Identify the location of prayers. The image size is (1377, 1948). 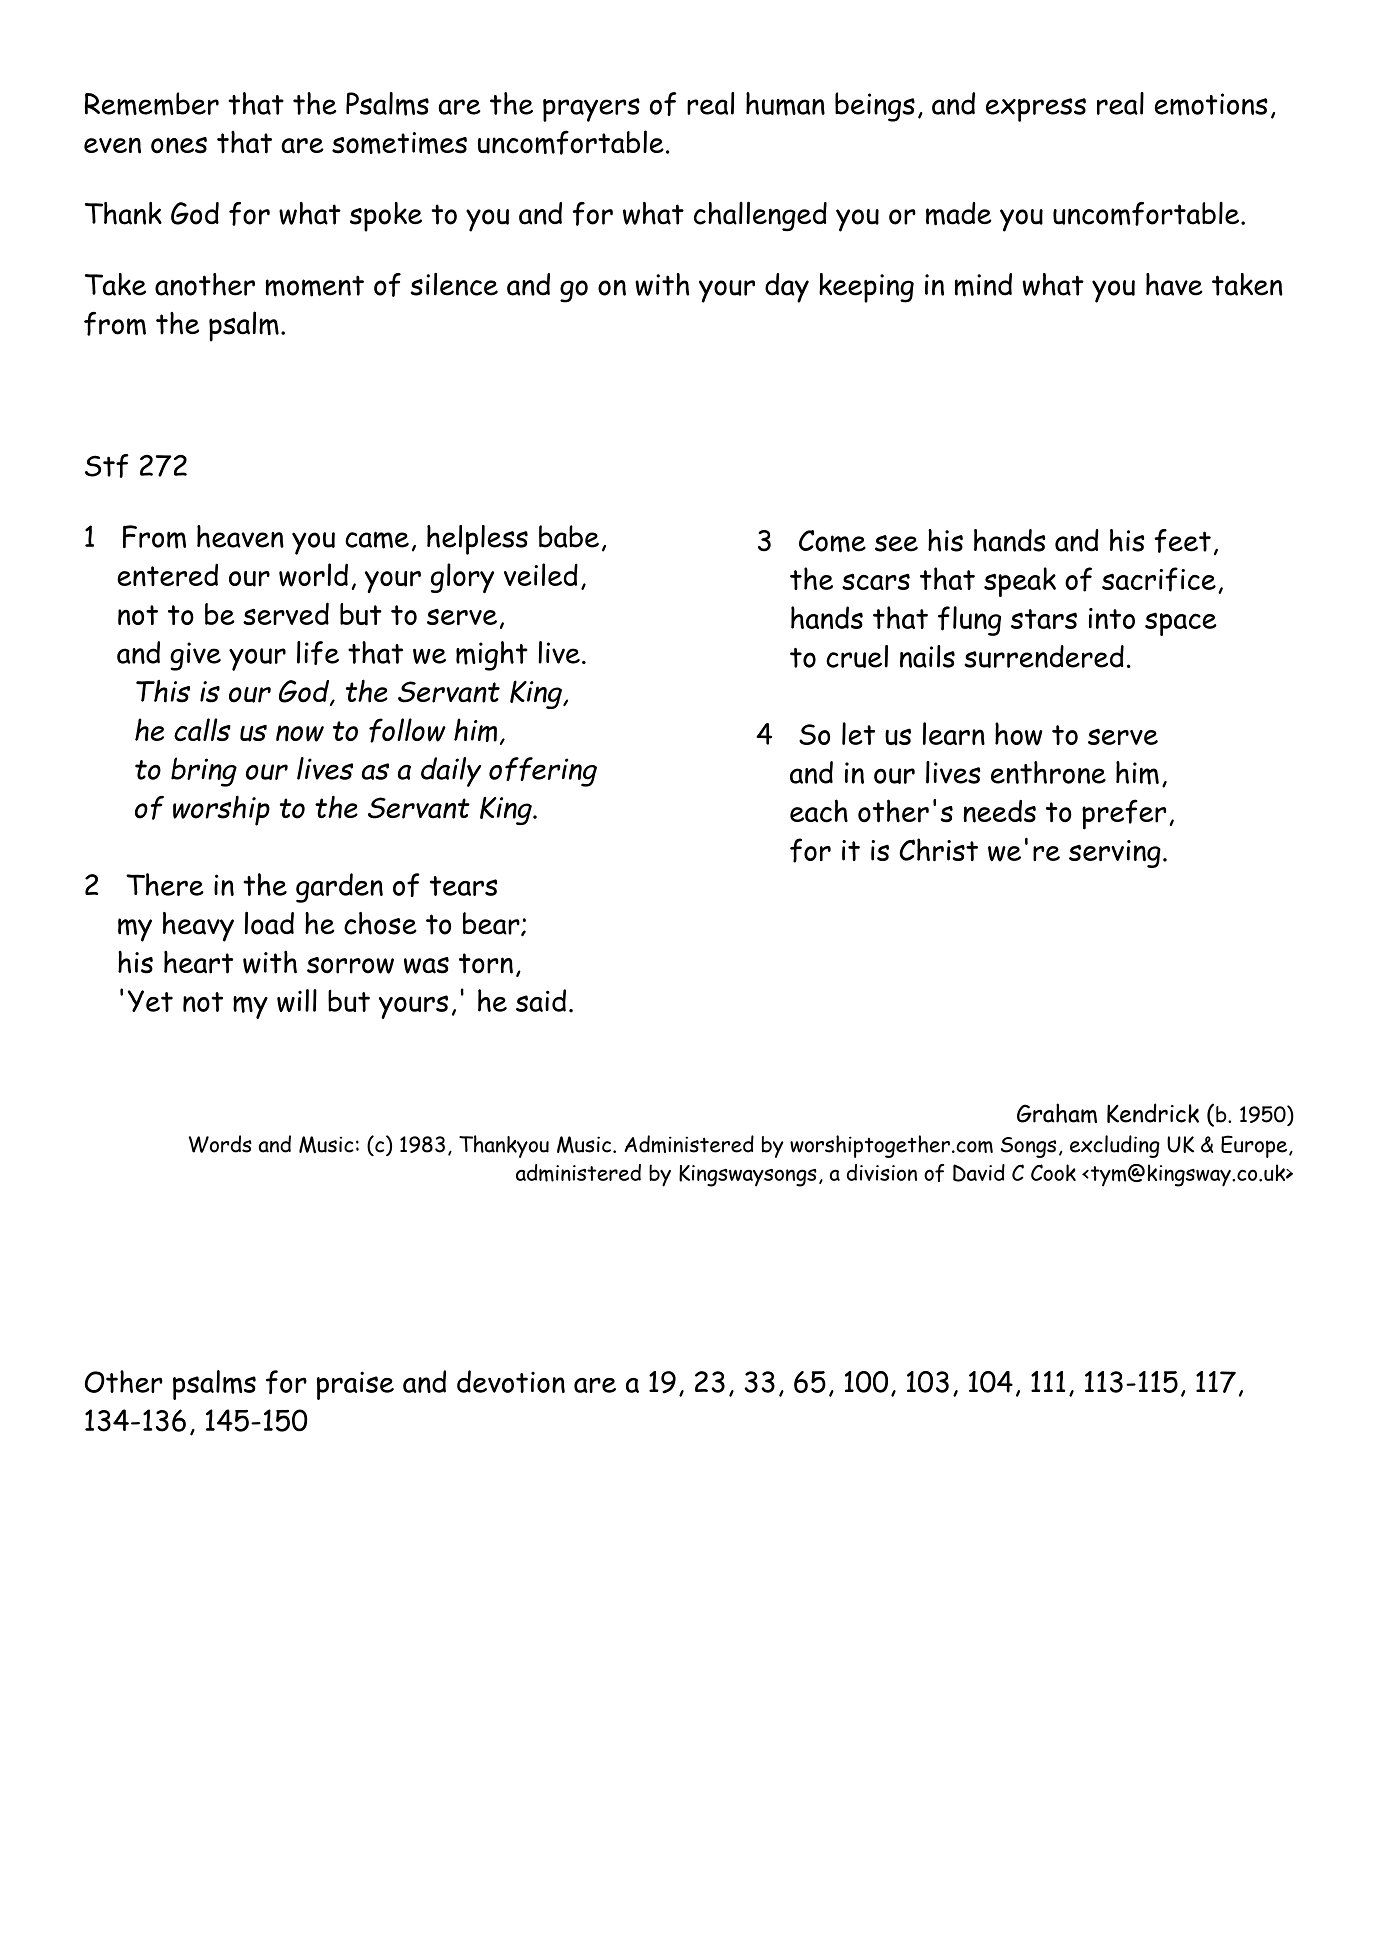
(591, 110).
